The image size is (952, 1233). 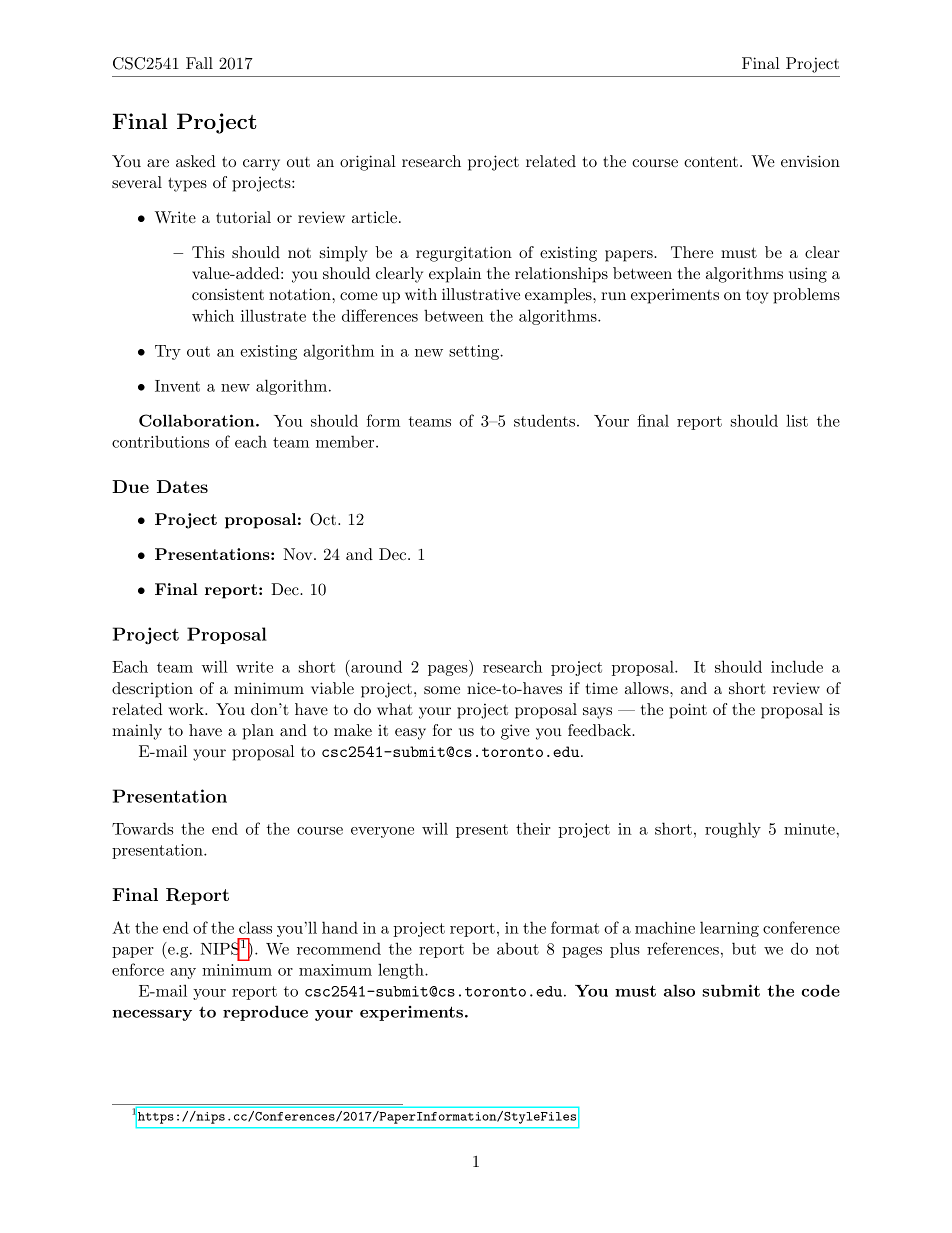 What do you see at coordinates (679, 990) in the screenshot?
I see `also` at bounding box center [679, 990].
